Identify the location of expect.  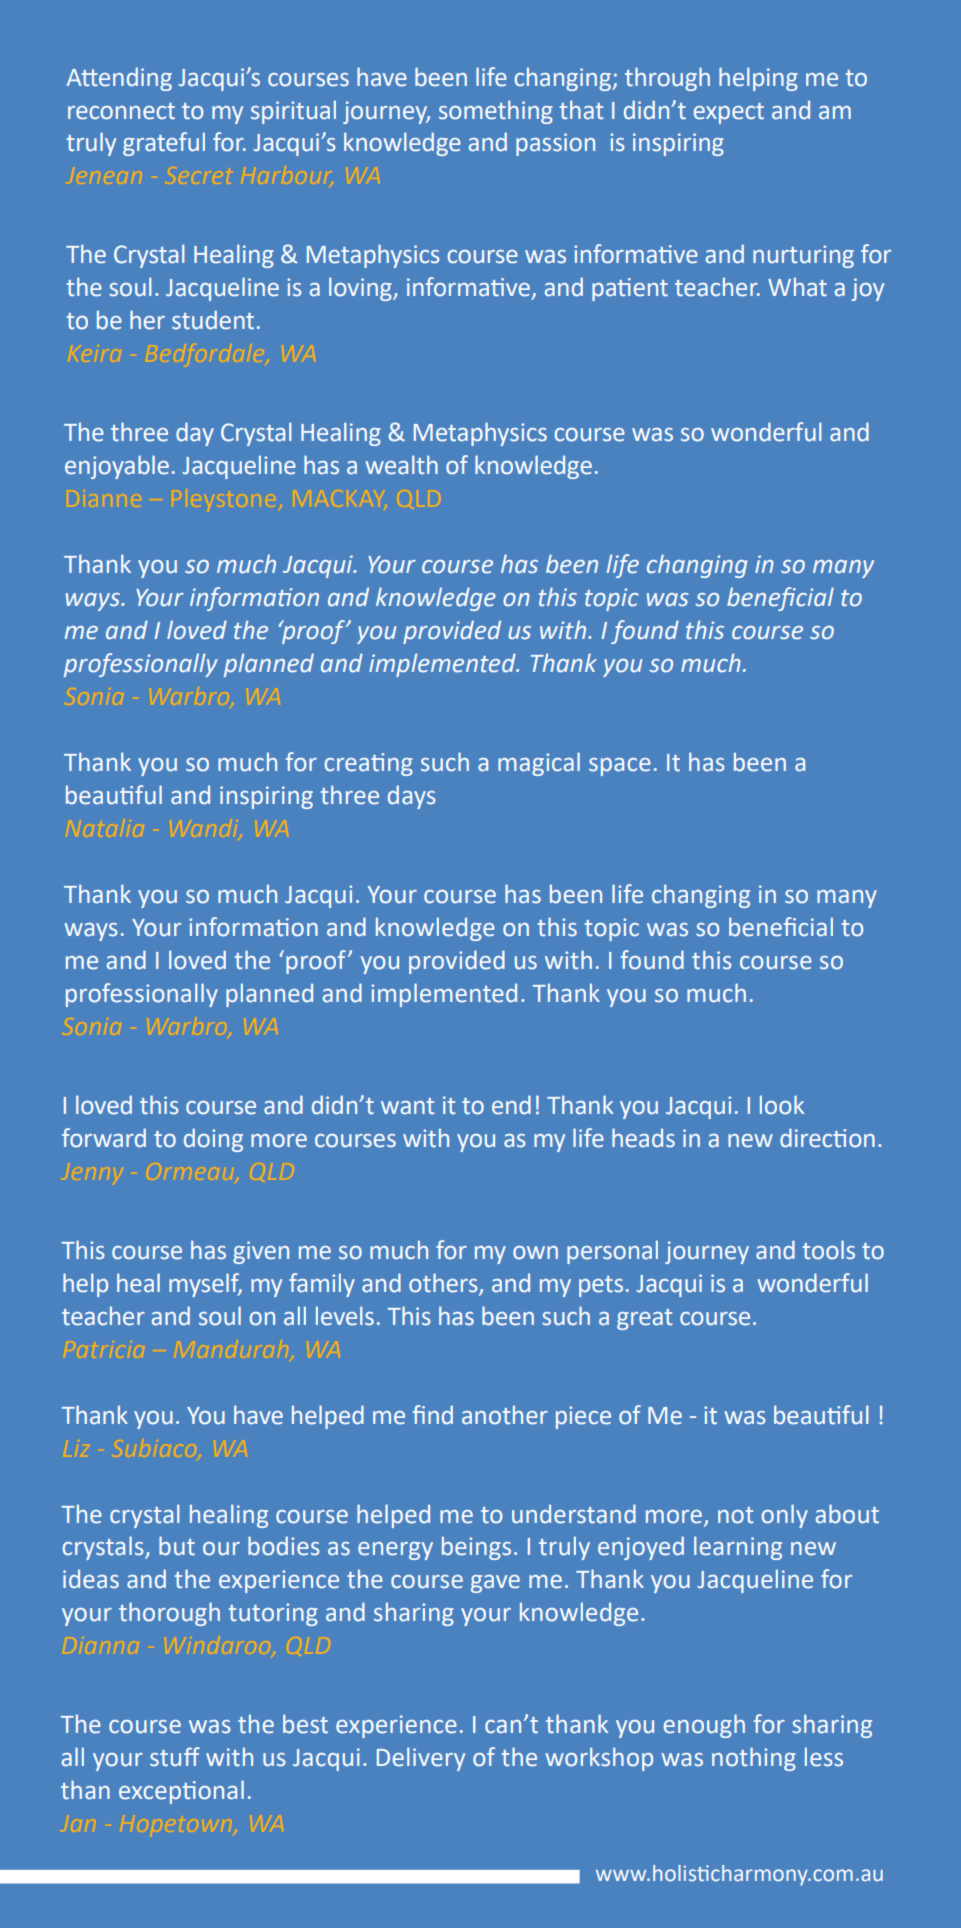
(729, 113).
